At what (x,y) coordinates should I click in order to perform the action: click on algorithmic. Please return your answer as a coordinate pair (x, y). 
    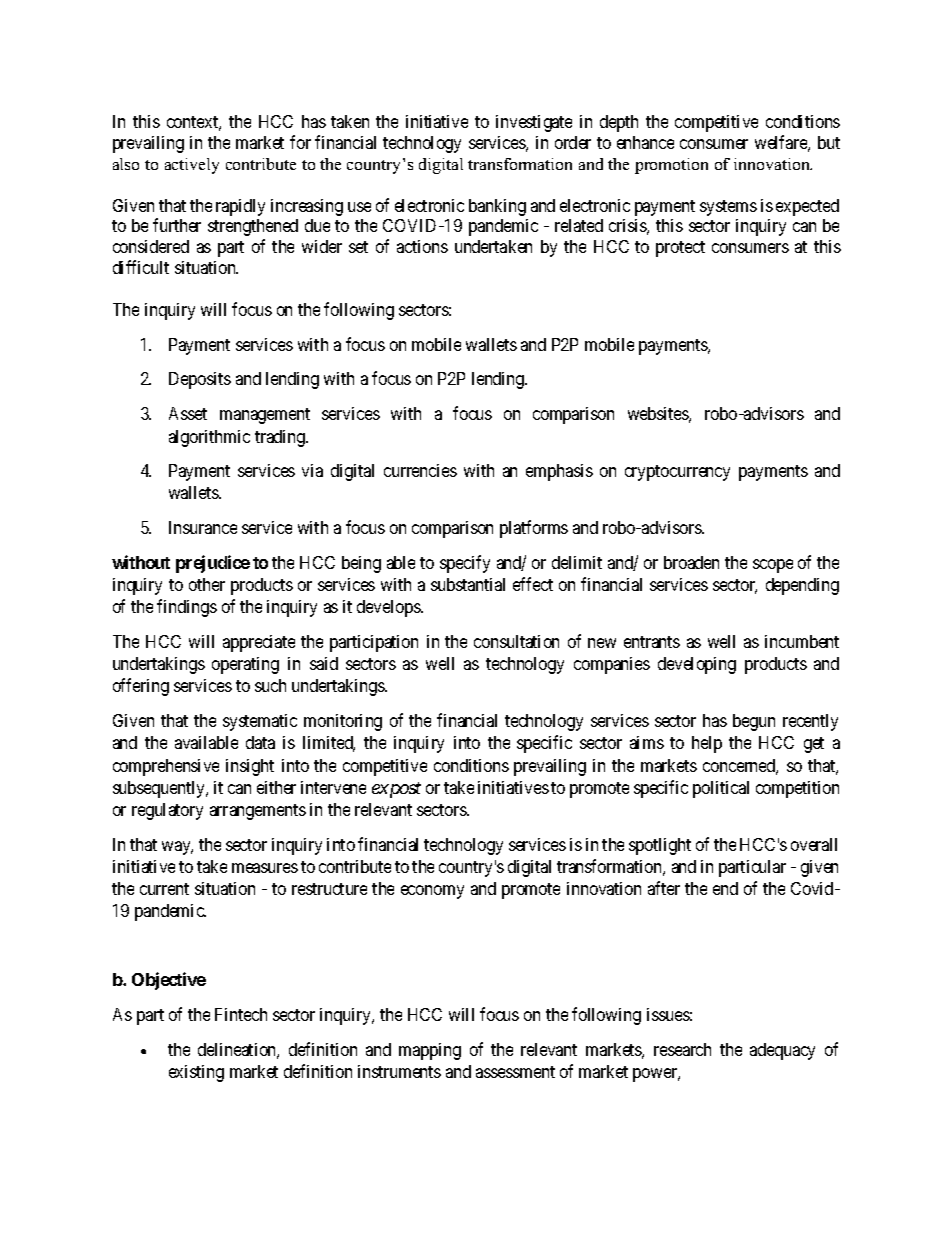
    Looking at the image, I should click on (209, 438).
